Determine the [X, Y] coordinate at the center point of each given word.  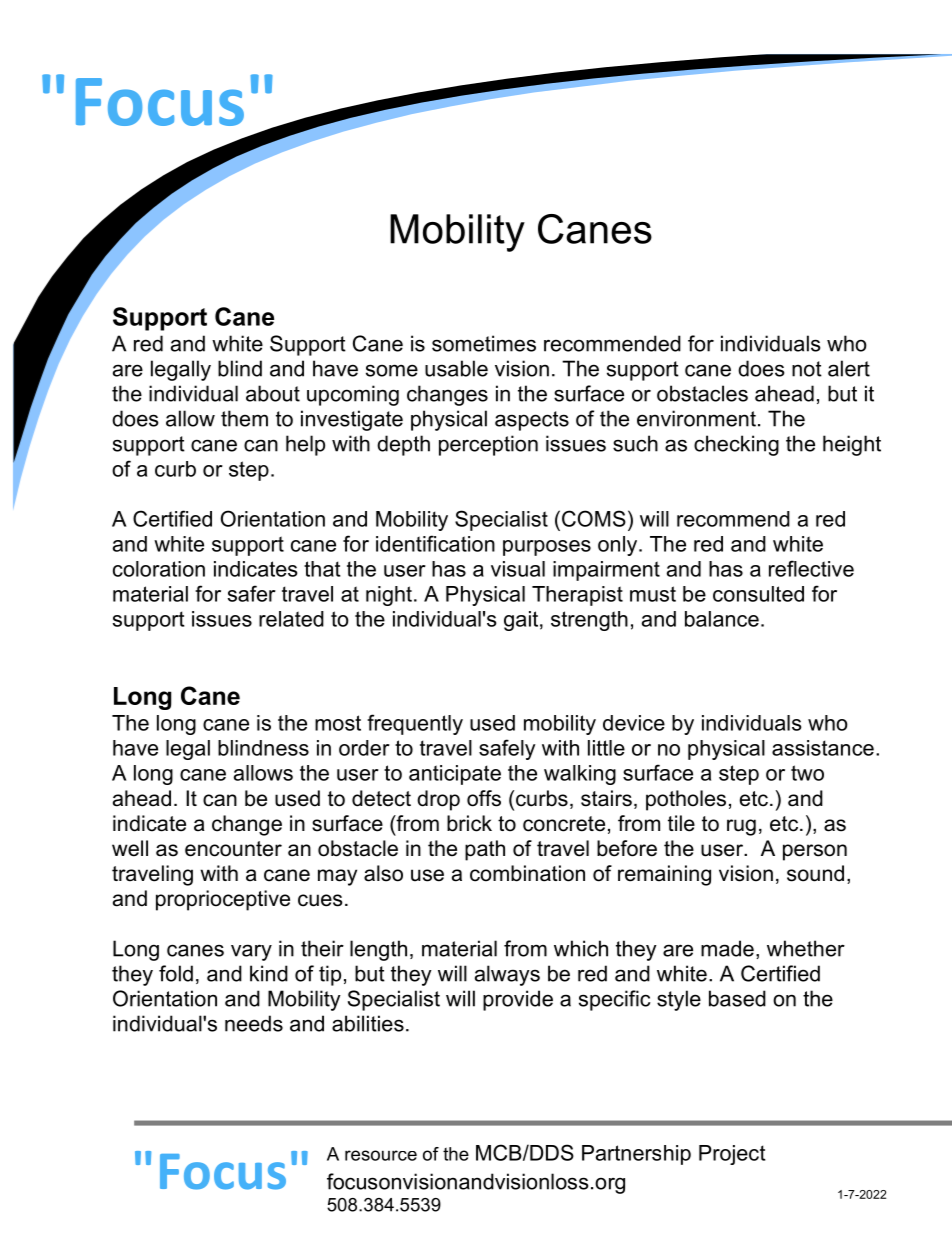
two [807, 773]
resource [381, 1155]
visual [518, 569]
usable [456, 368]
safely [507, 749]
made [727, 948]
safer [252, 593]
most [338, 723]
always [507, 975]
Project [732, 1155]
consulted [758, 594]
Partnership [636, 1155]
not [807, 369]
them [244, 418]
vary [251, 952]
